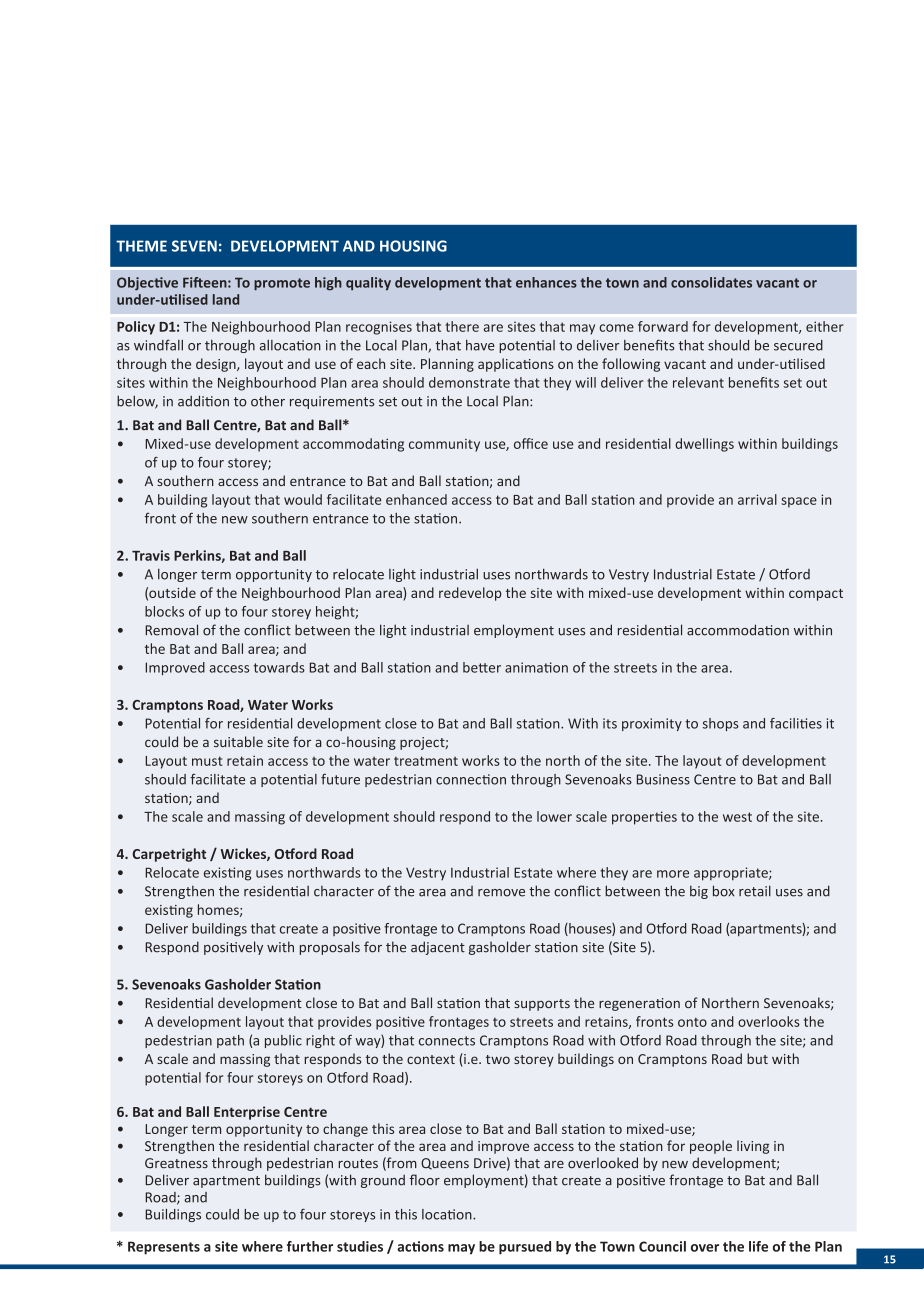  What do you see at coordinates (207, 761) in the page?
I see `must` at bounding box center [207, 761].
